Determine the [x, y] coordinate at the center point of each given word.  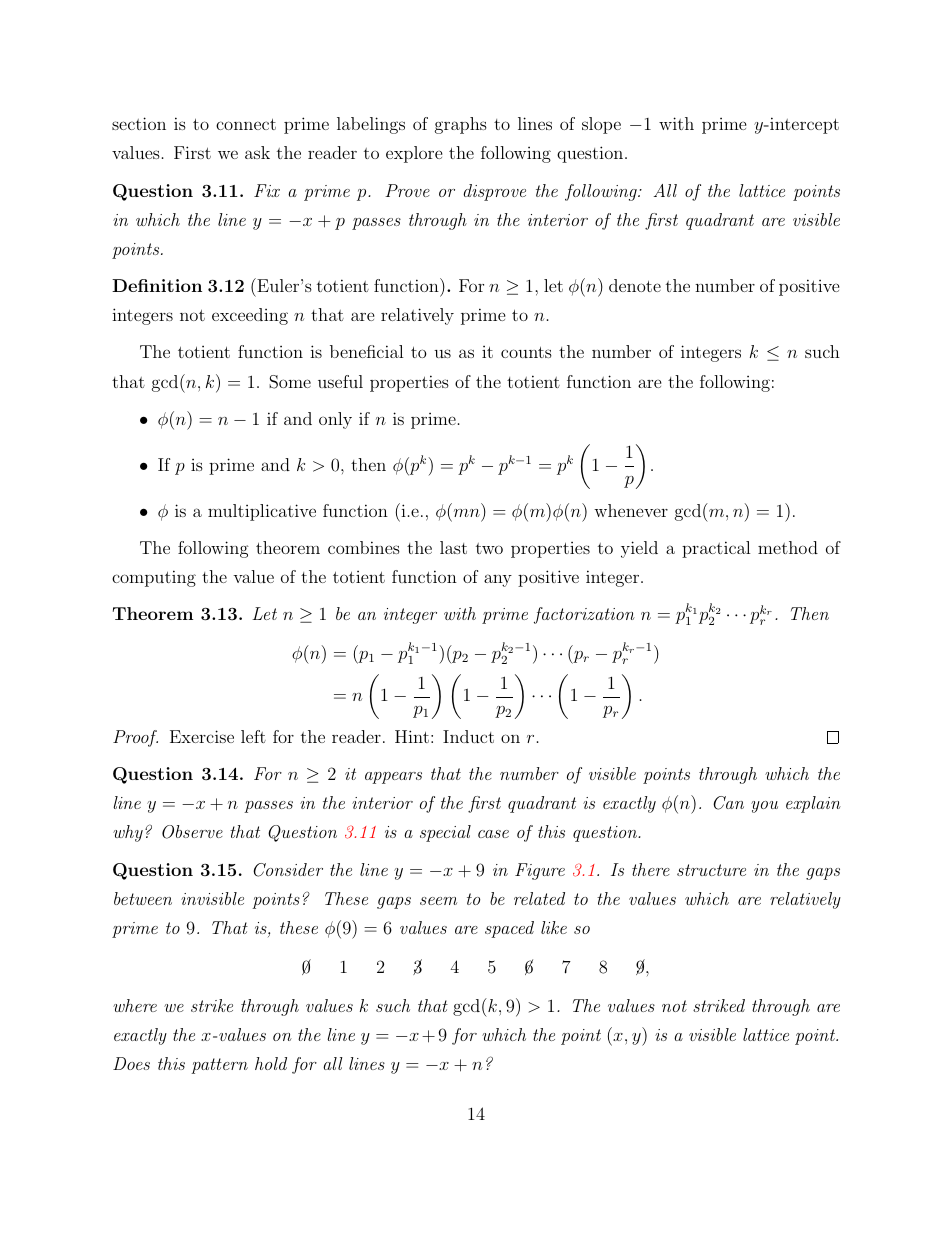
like [554, 927]
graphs [461, 125]
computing [154, 578]
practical [716, 549]
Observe [192, 832]
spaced [509, 929]
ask [257, 152]
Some [290, 382]
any [498, 580]
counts [526, 352]
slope [601, 125]
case [493, 834]
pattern [219, 1066]
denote [635, 285]
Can [728, 803]
